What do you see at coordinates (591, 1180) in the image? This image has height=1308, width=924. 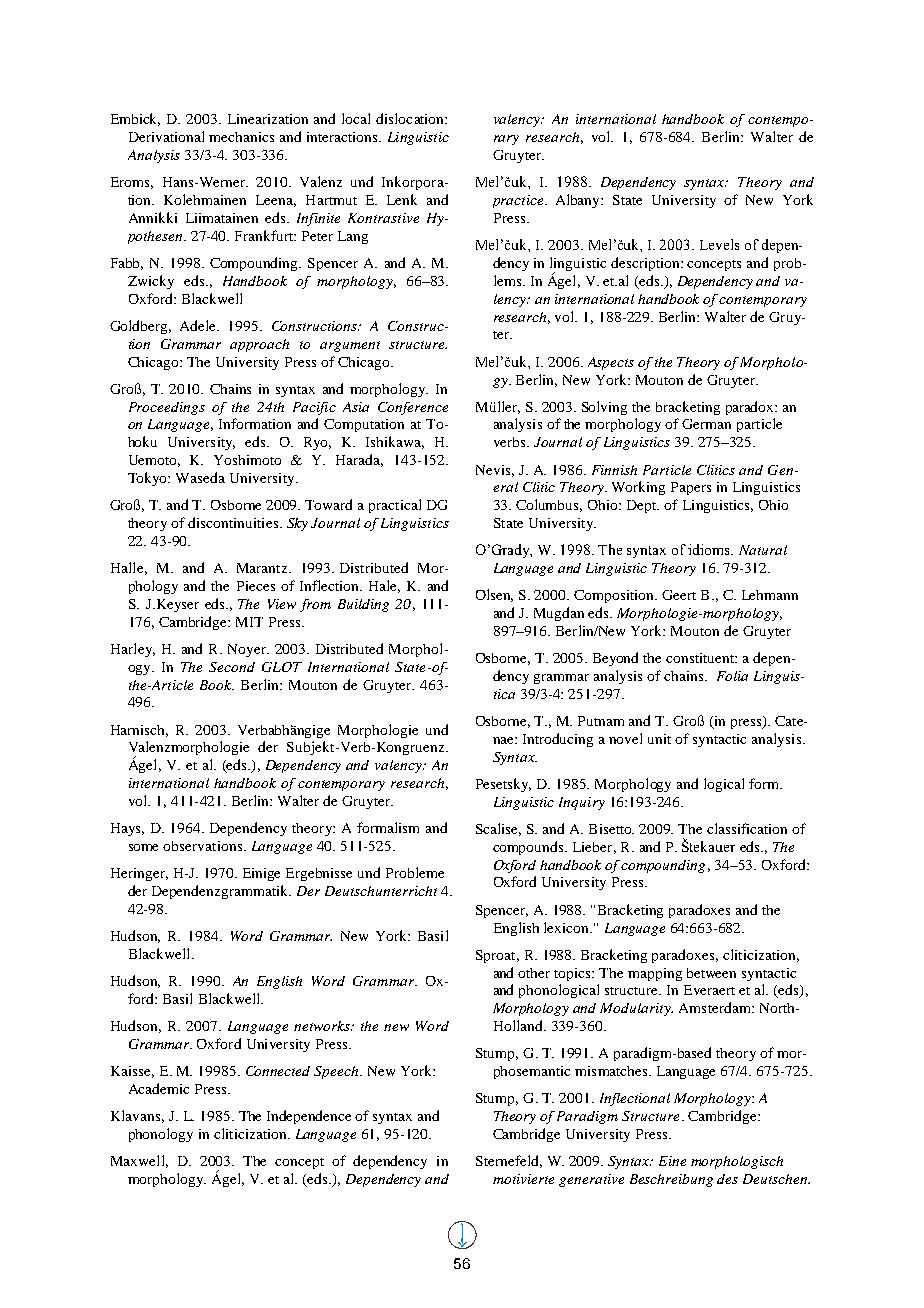 I see `generative` at bounding box center [591, 1180].
